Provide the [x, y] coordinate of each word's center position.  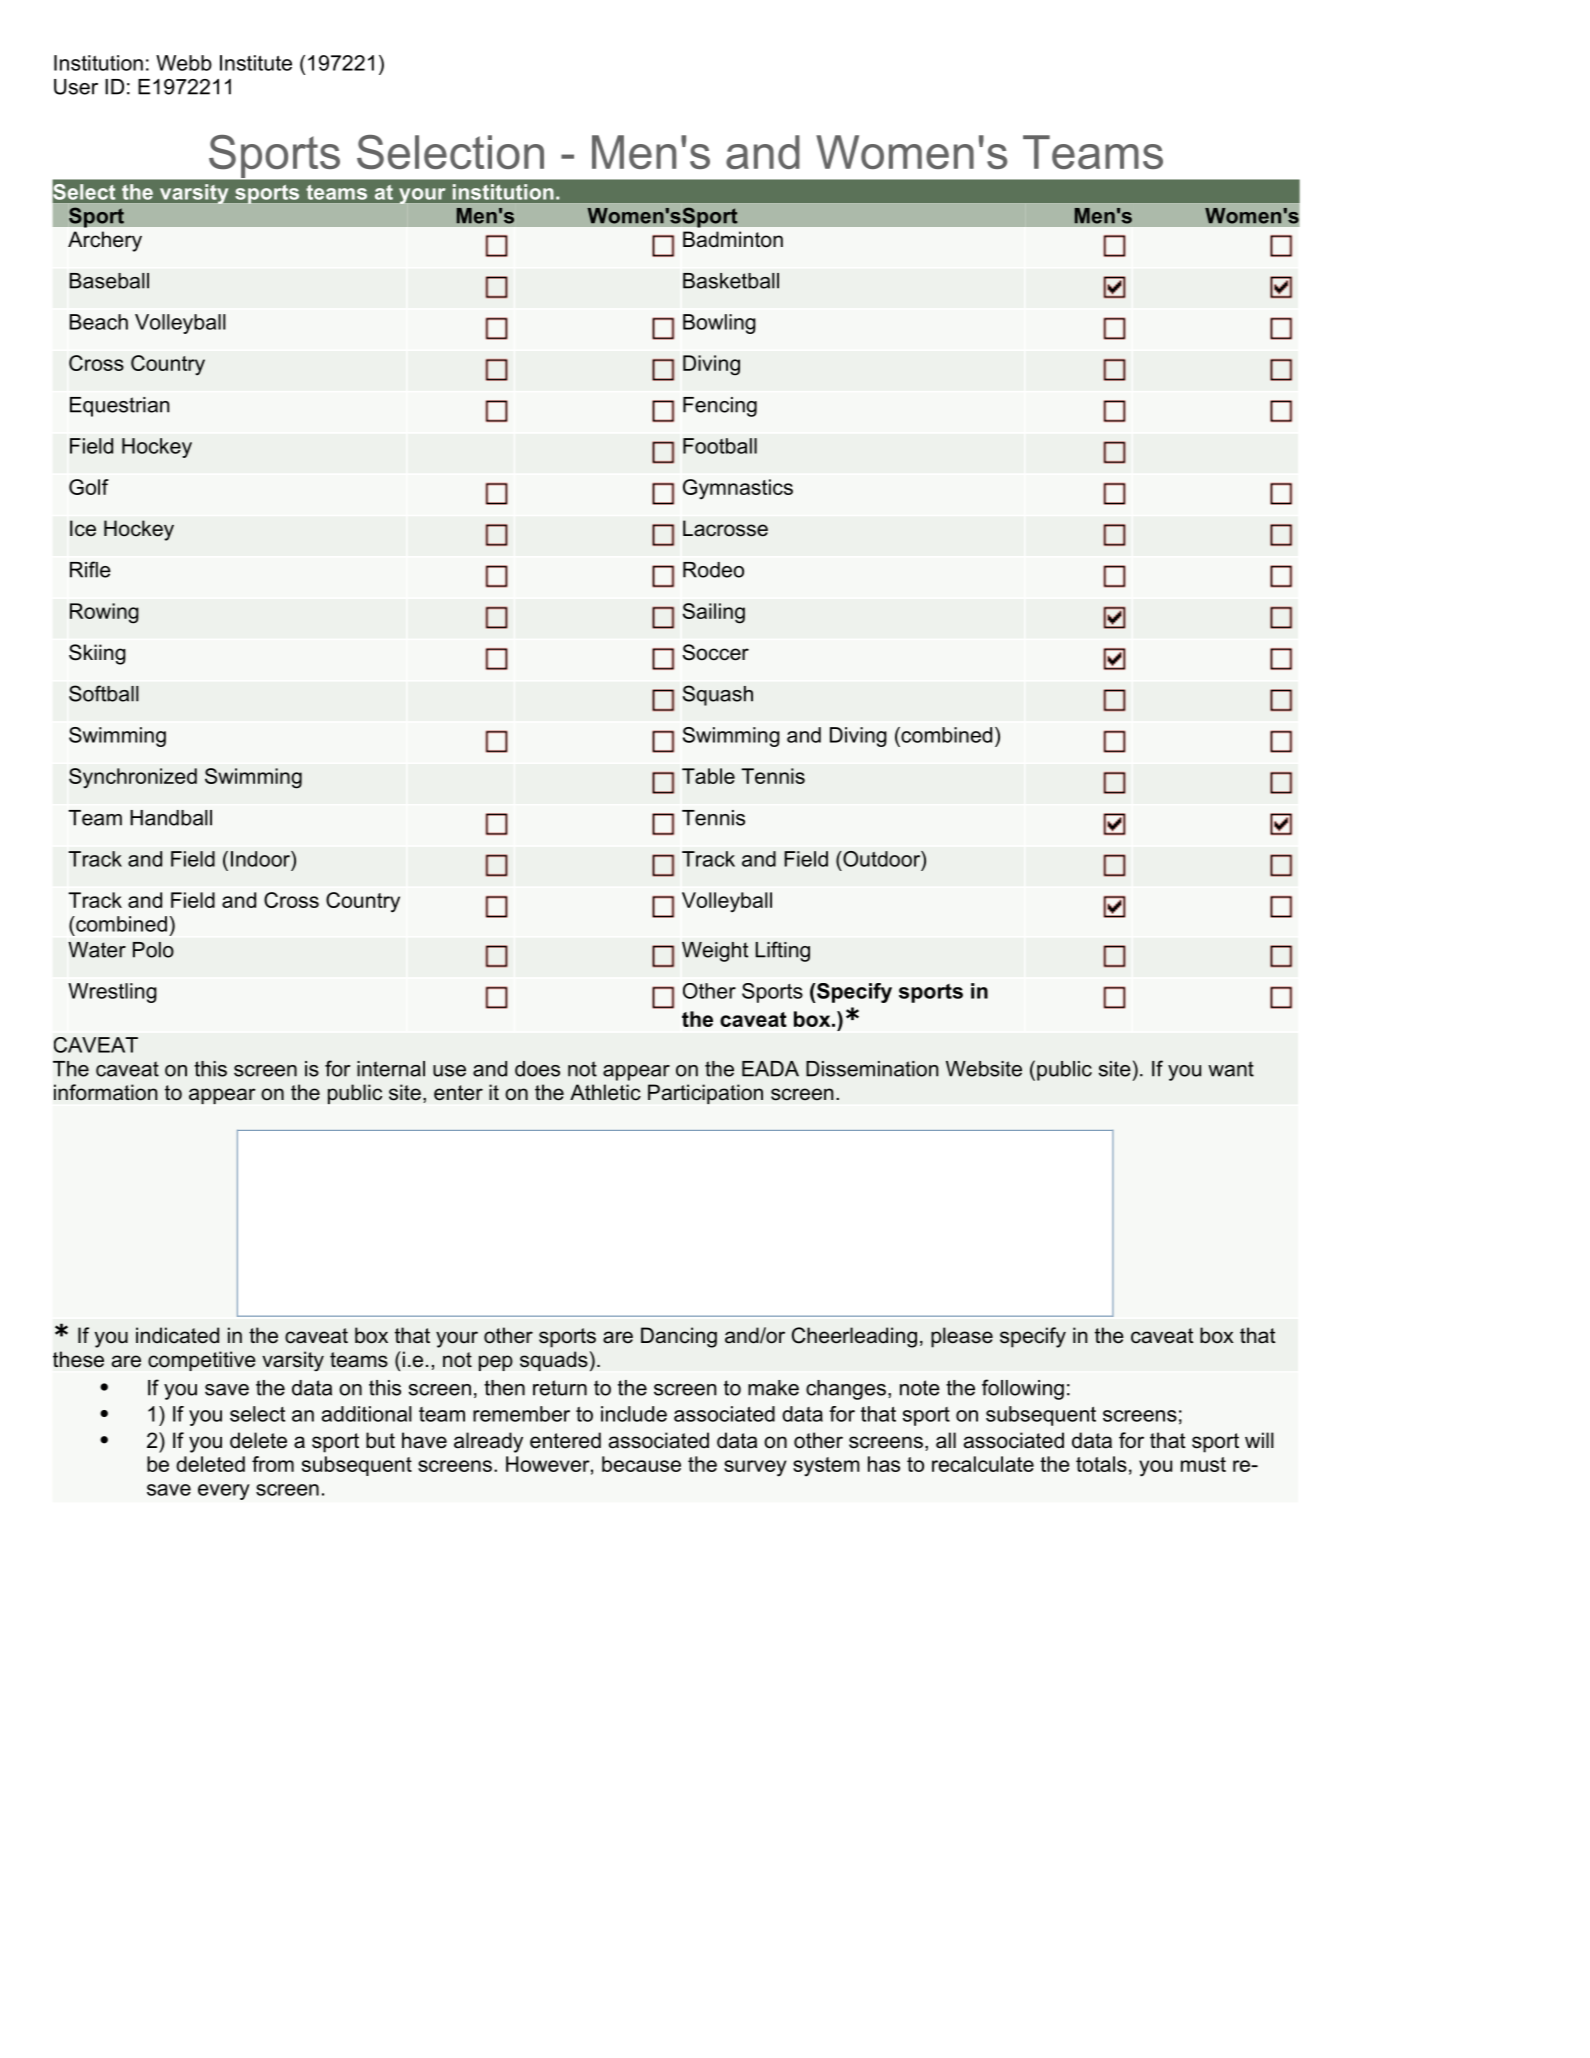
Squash [718, 695]
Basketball [731, 281]
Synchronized [133, 778]
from [273, 1464]
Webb [184, 63]
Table [708, 776]
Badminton [733, 239]
